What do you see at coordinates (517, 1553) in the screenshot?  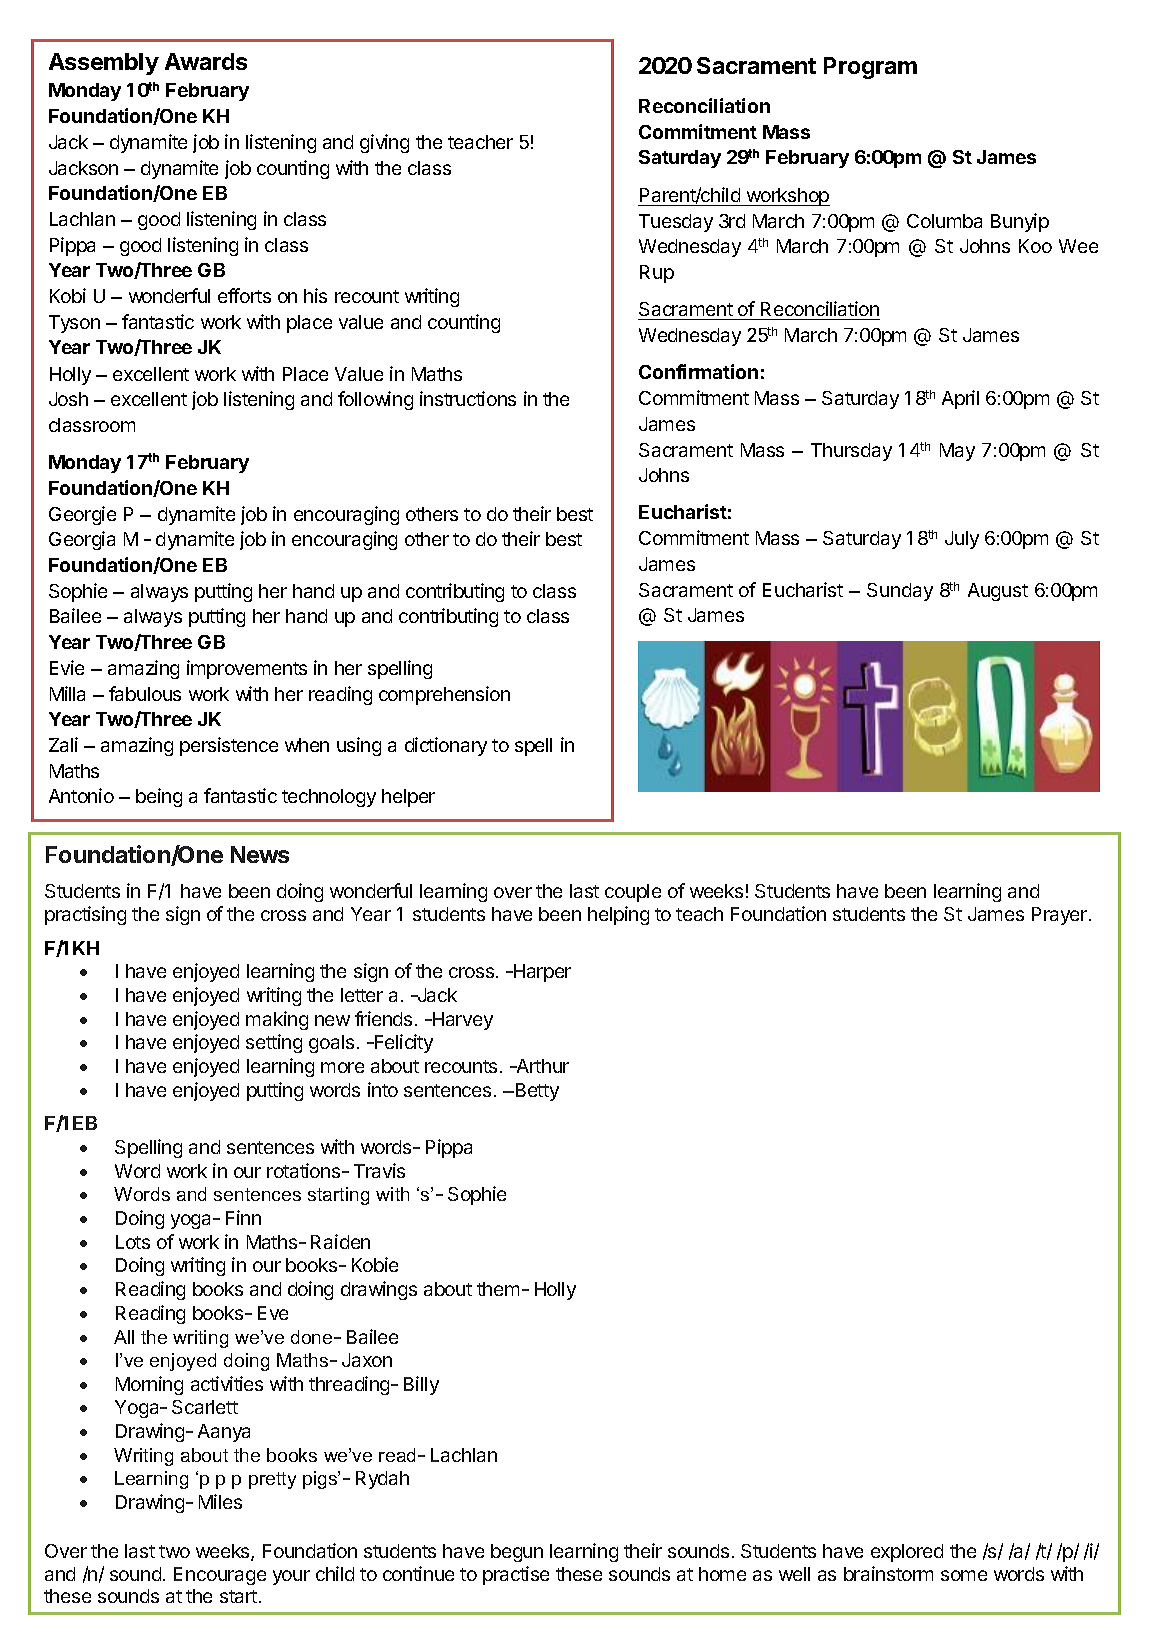 I see `begun` at bounding box center [517, 1553].
